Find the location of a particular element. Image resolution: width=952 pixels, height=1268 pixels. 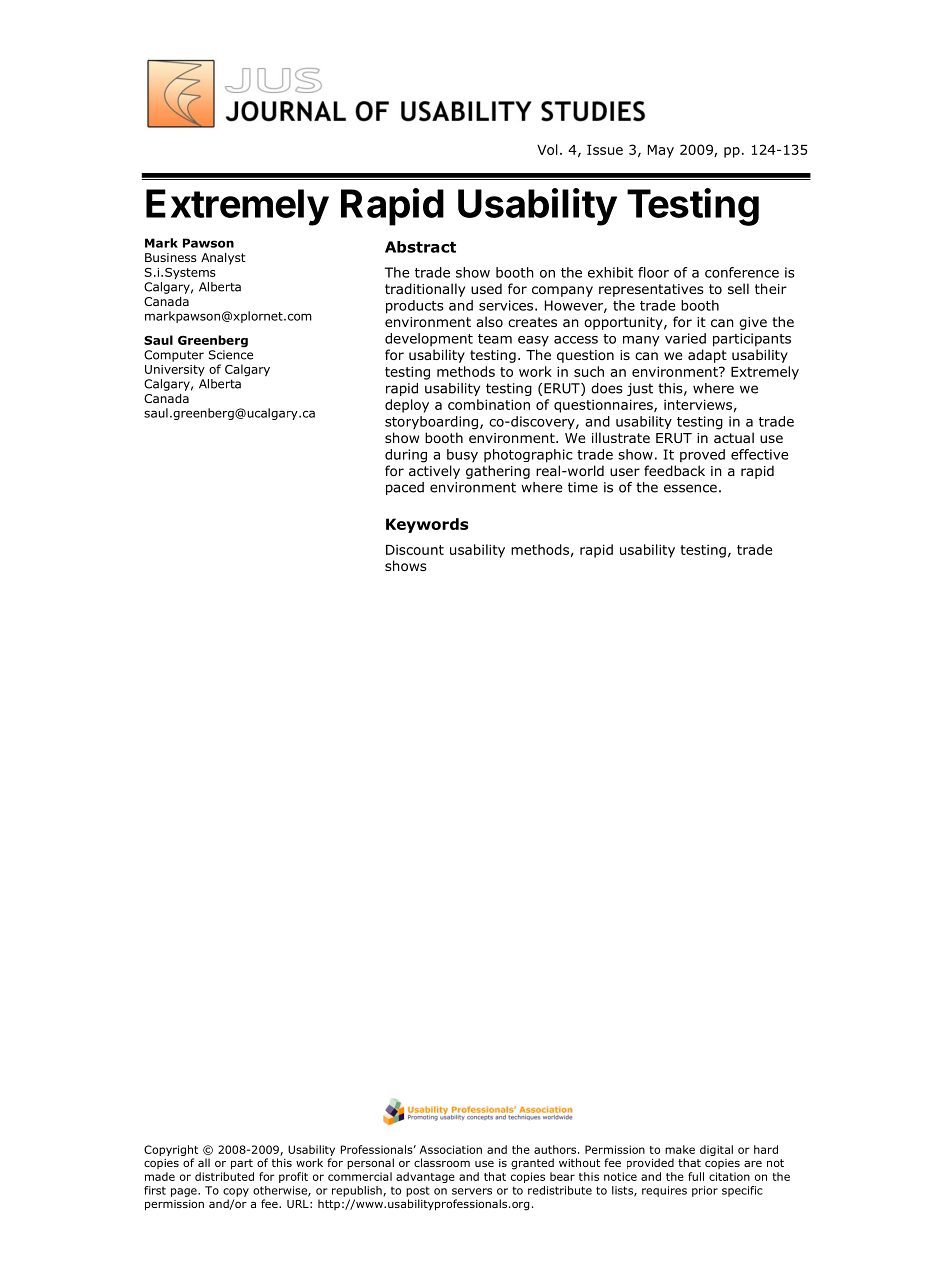

Association is located at coordinates (451, 1149).
